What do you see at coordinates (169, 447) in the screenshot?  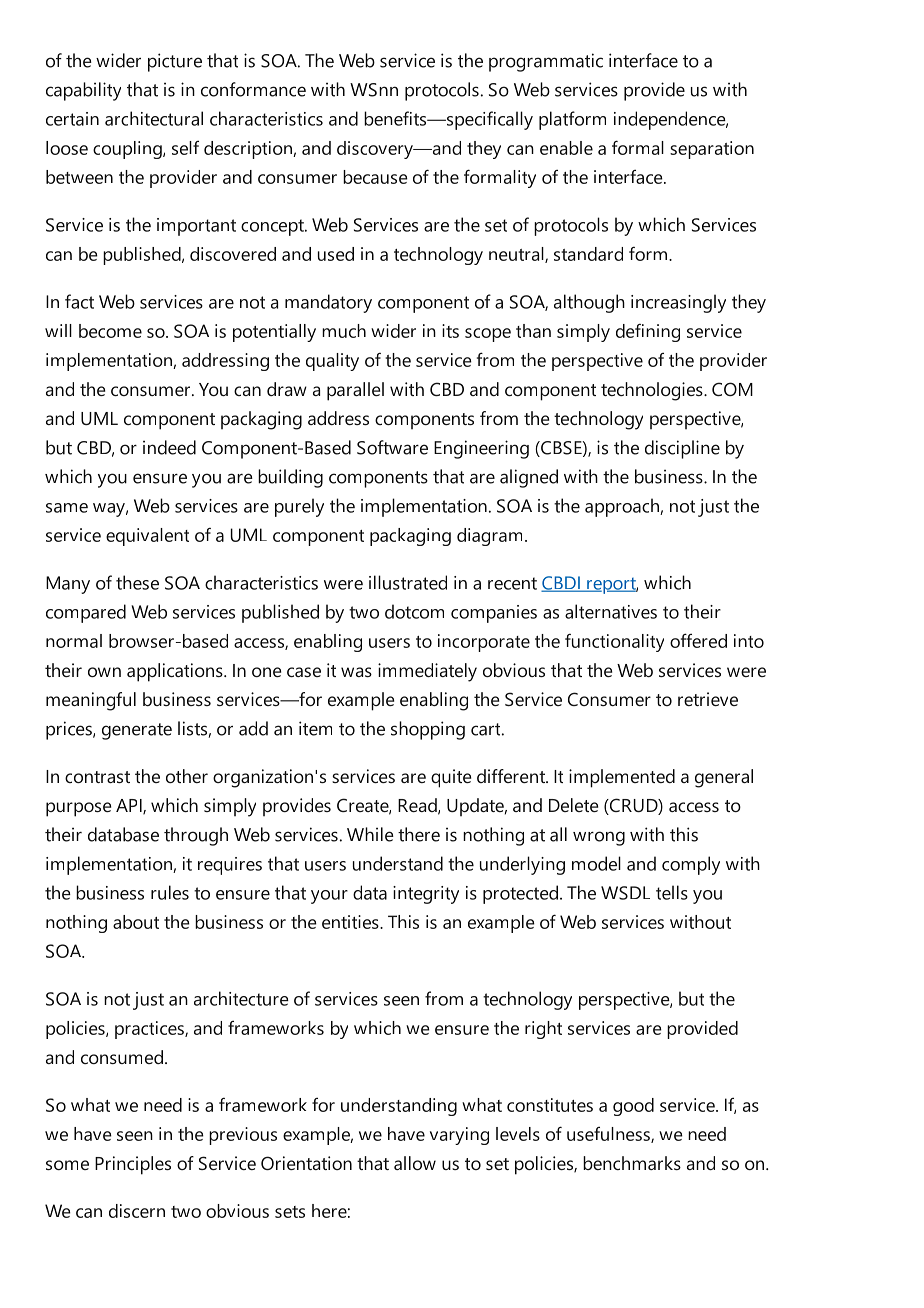 I see `indeed` at bounding box center [169, 447].
